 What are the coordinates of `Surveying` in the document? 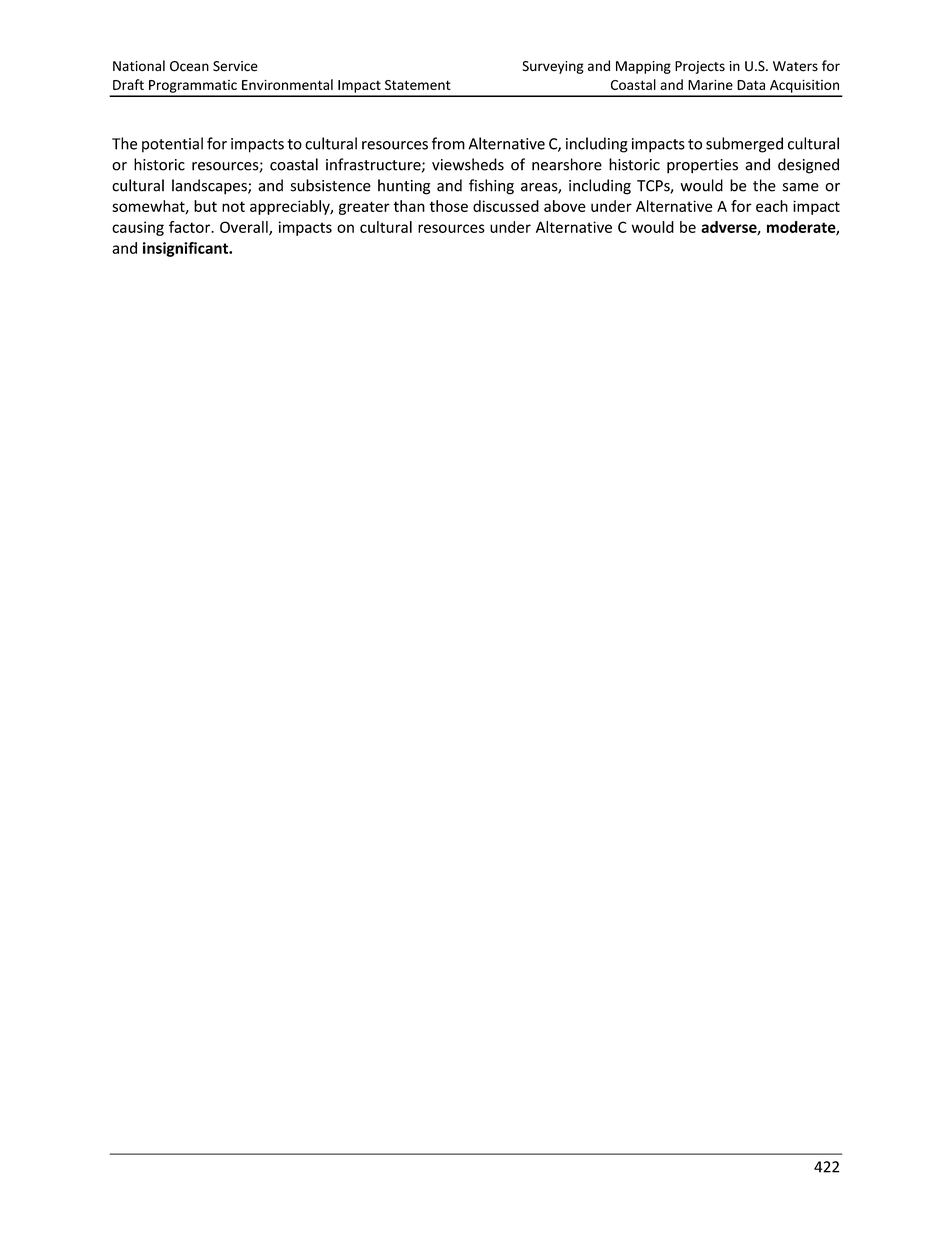 It's located at (553, 67).
